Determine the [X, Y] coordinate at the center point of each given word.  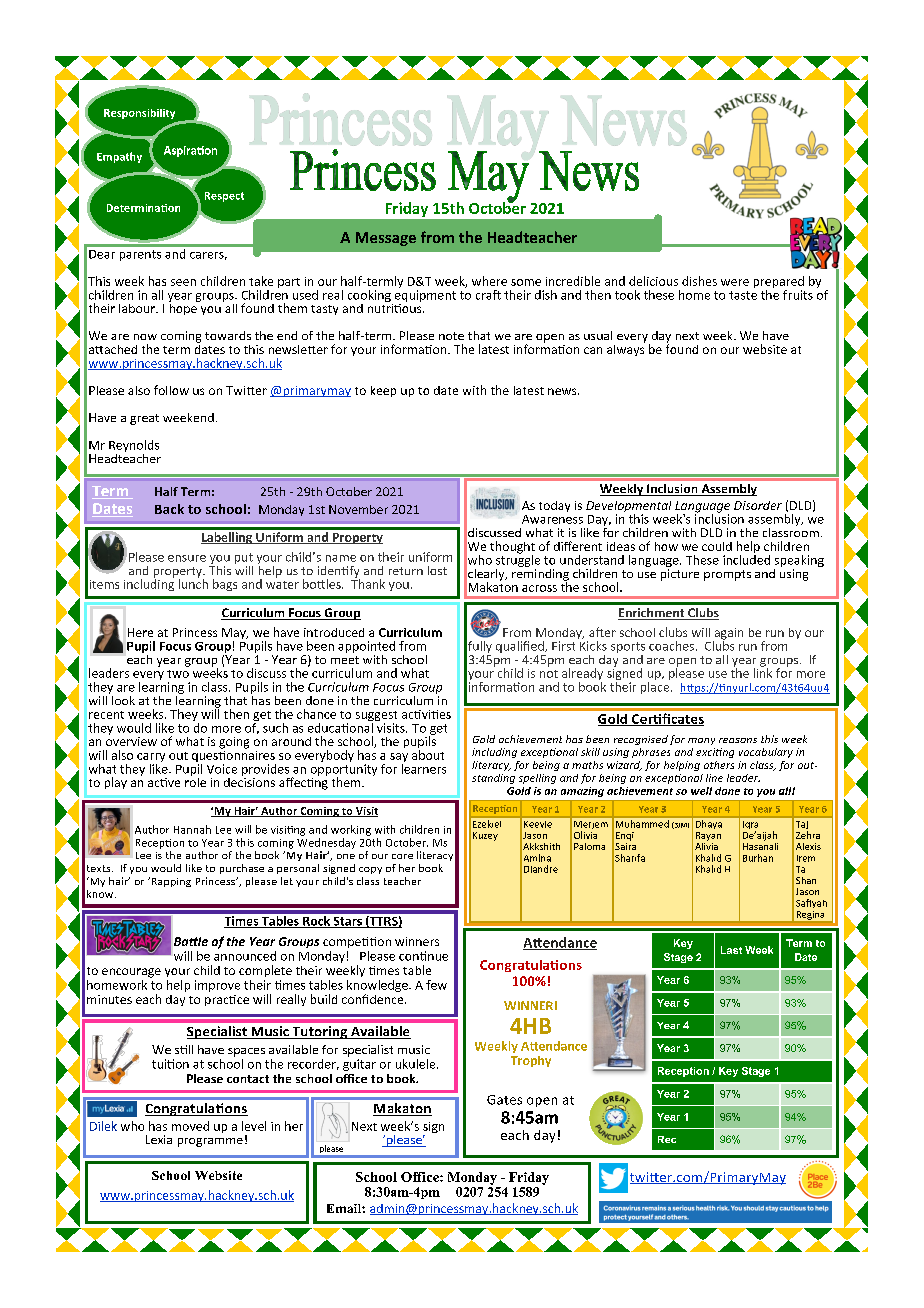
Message [386, 239]
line [714, 778]
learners [424, 767]
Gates [504, 1100]
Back [169, 509]
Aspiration [190, 151]
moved [190, 1126]
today [554, 506]
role [195, 781]
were [735, 282]
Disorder [758, 505]
